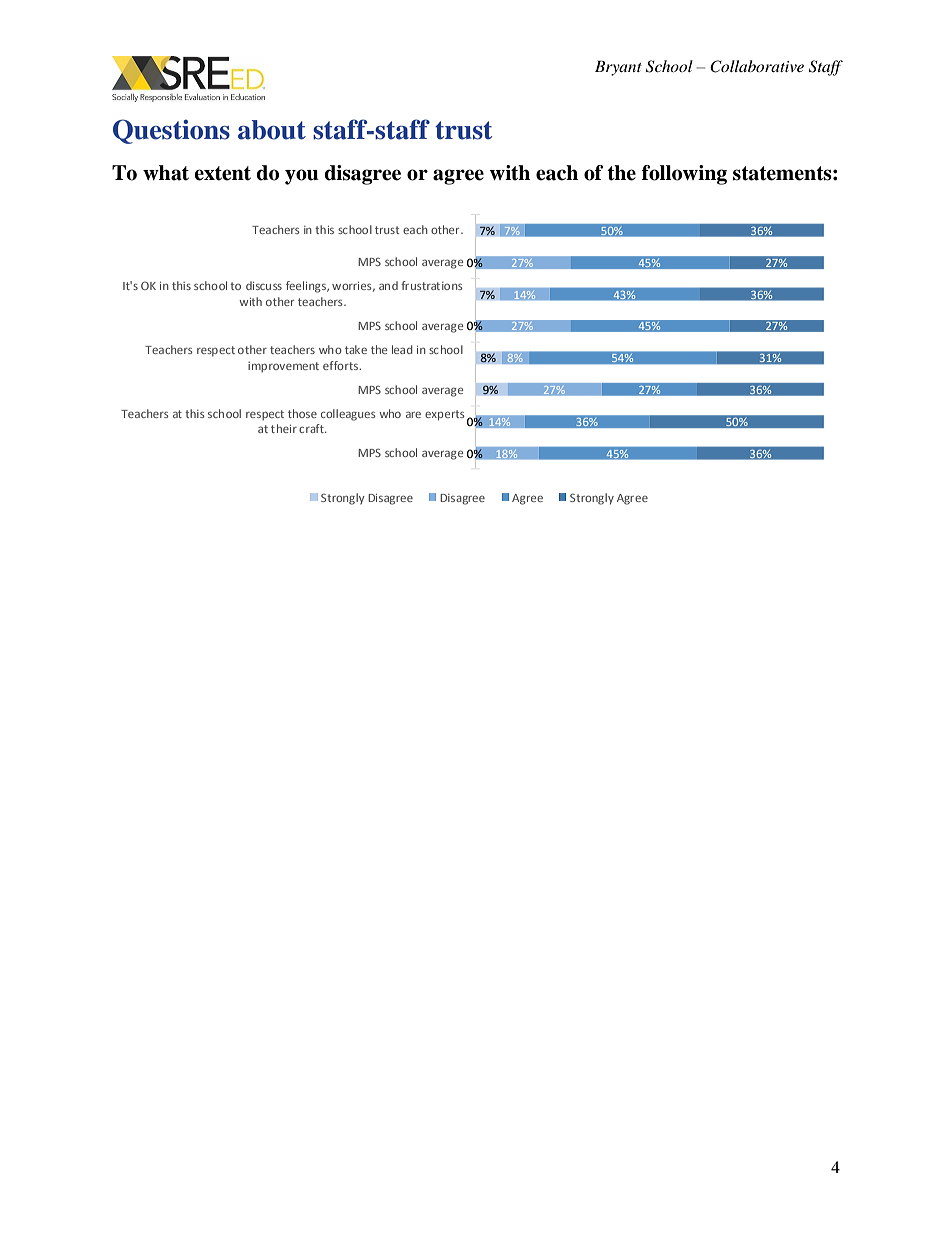 This screenshot has width=952, height=1233. Describe the element at coordinates (757, 66) in the screenshot. I see `Collaborative` at that location.
